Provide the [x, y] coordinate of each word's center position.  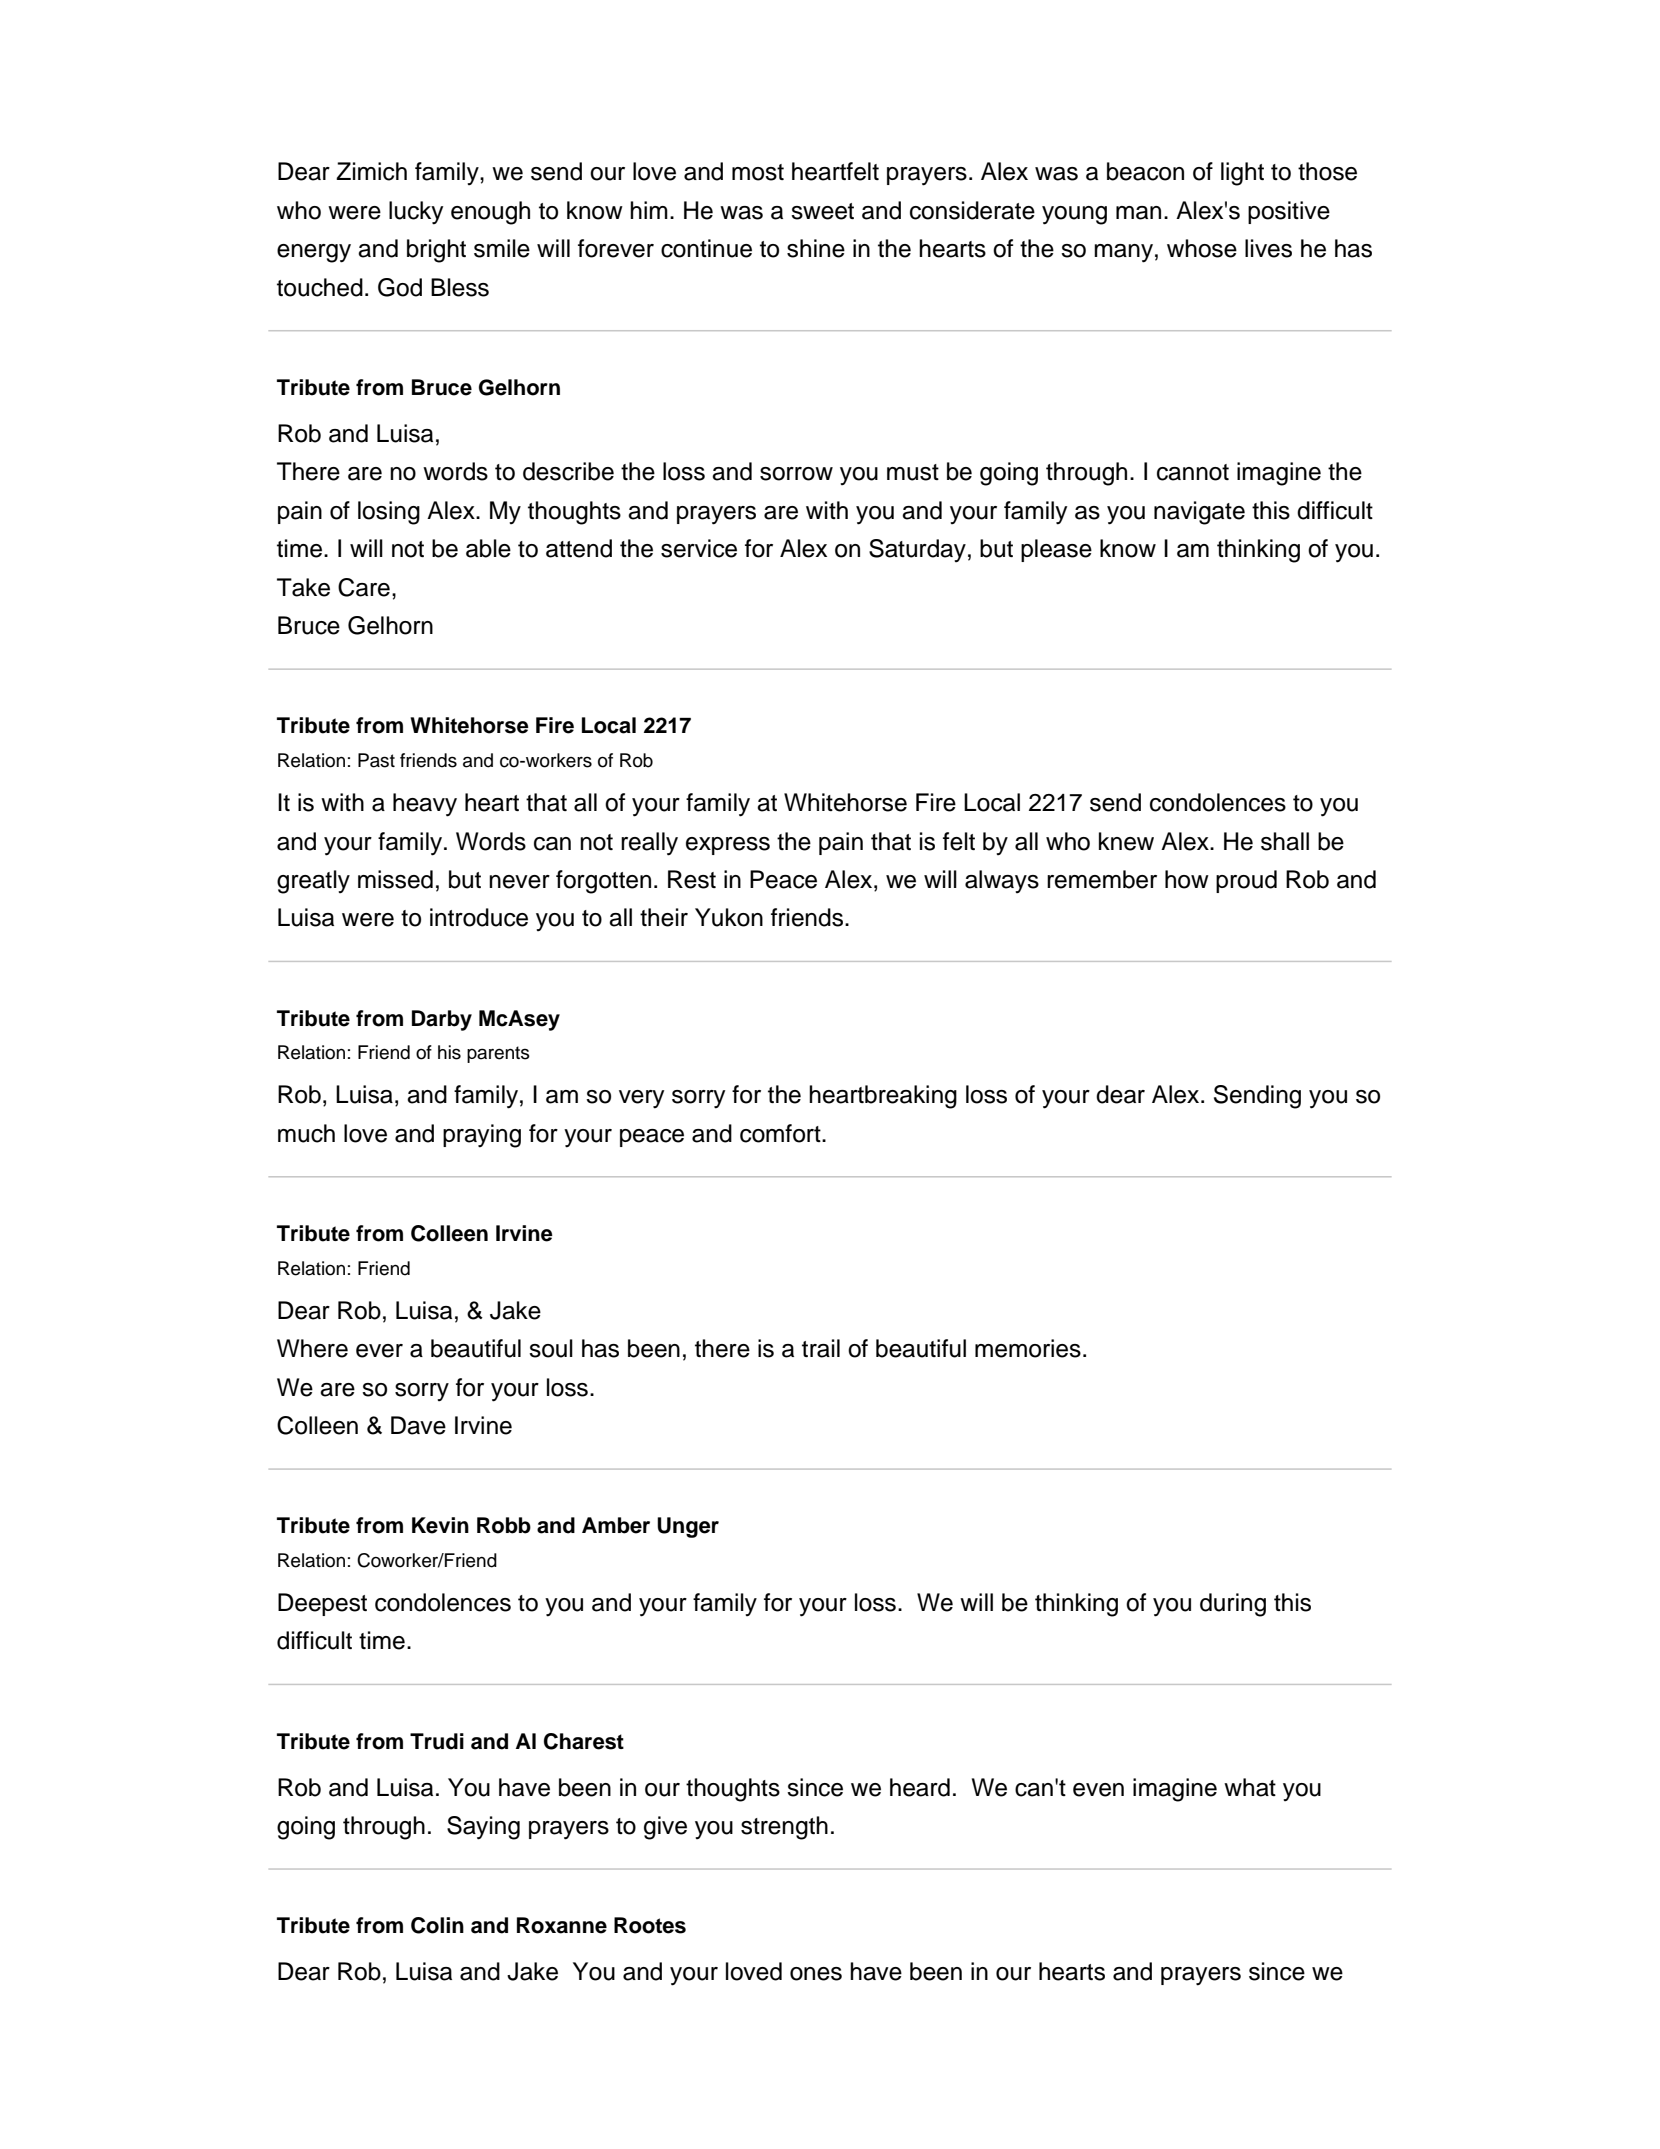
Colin [437, 1925]
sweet [822, 211]
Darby [442, 1020]
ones [816, 1974]
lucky [416, 213]
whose [1202, 248]
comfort [781, 1133]
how [1187, 879]
